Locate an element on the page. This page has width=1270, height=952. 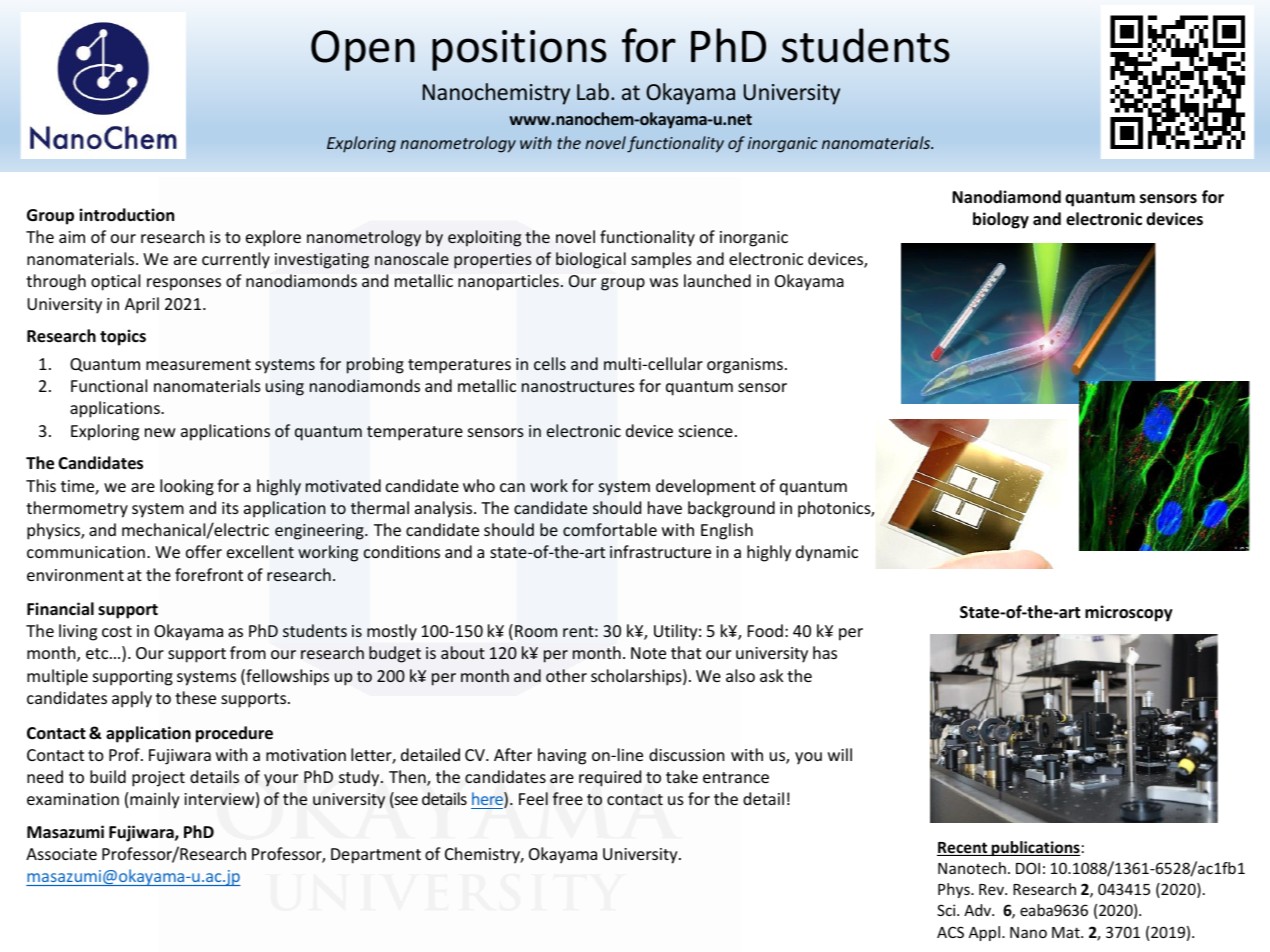
have is located at coordinates (665, 507).
